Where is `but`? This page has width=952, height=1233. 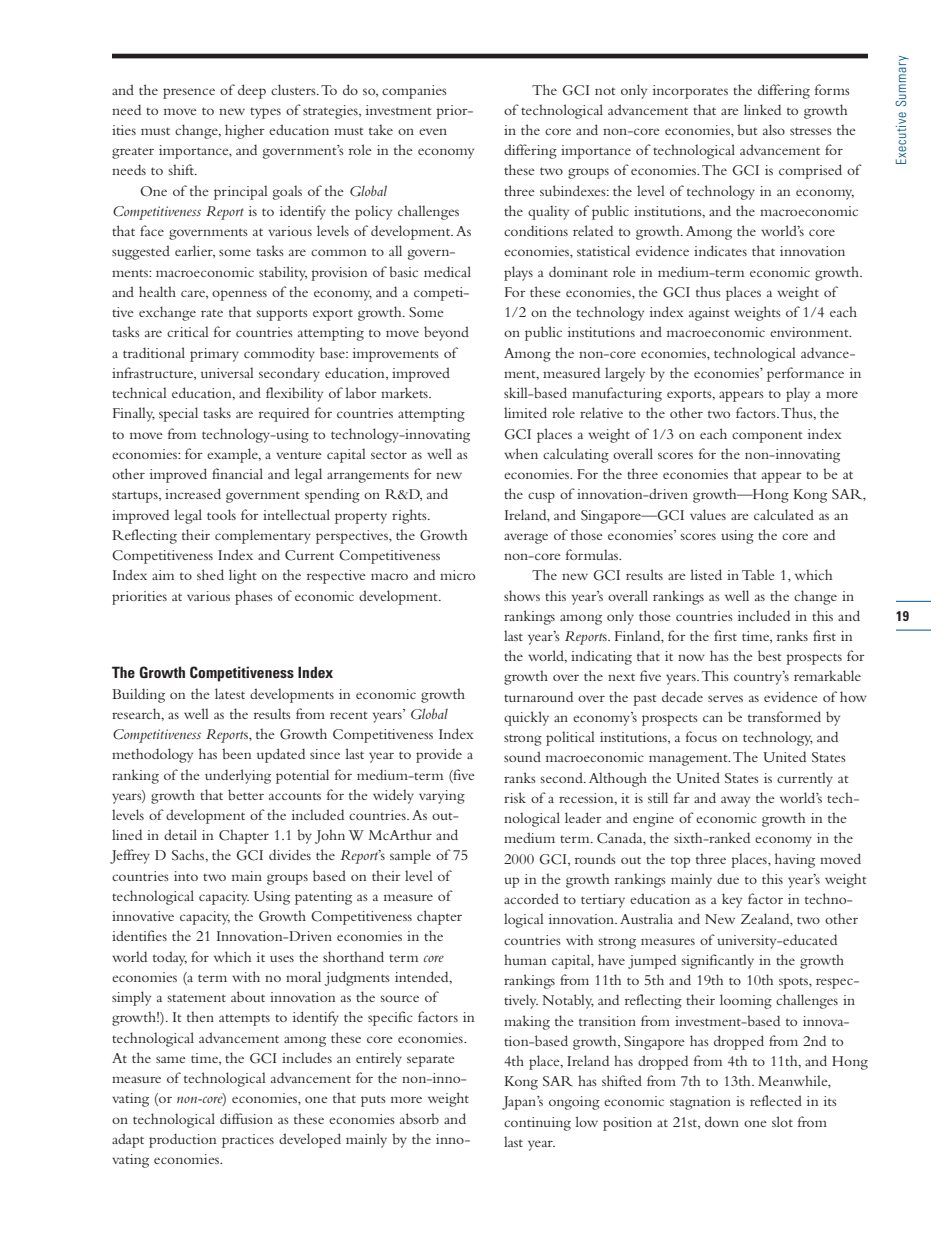
but is located at coordinates (747, 129).
